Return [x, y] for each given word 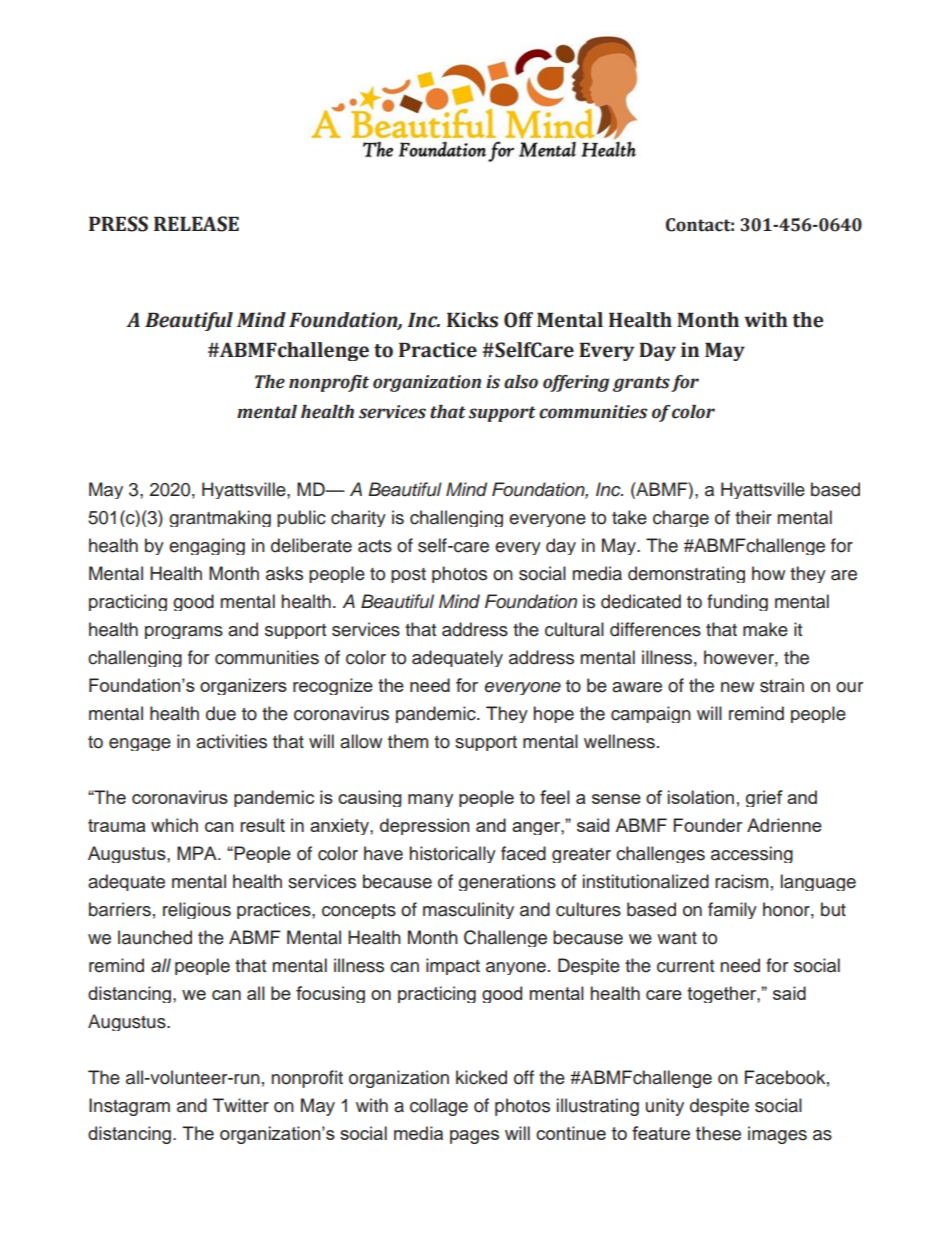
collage [439, 1107]
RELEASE [196, 224]
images [777, 1135]
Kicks [472, 320]
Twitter [241, 1105]
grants [641, 384]
